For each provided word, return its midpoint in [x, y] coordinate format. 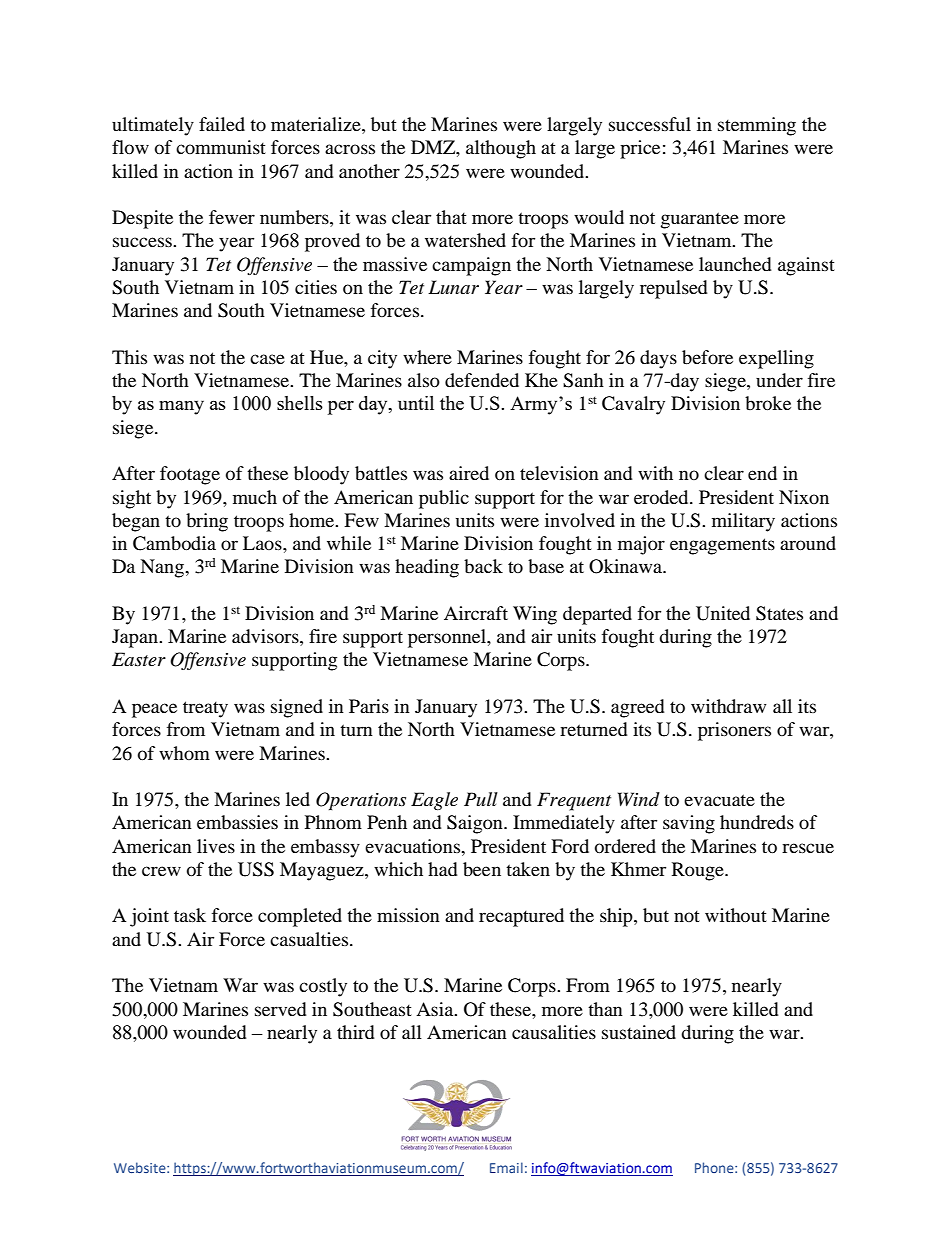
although [501, 149]
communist [221, 147]
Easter [139, 659]
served [281, 1009]
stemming [757, 126]
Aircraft [476, 613]
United [723, 613]
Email [506, 1167]
